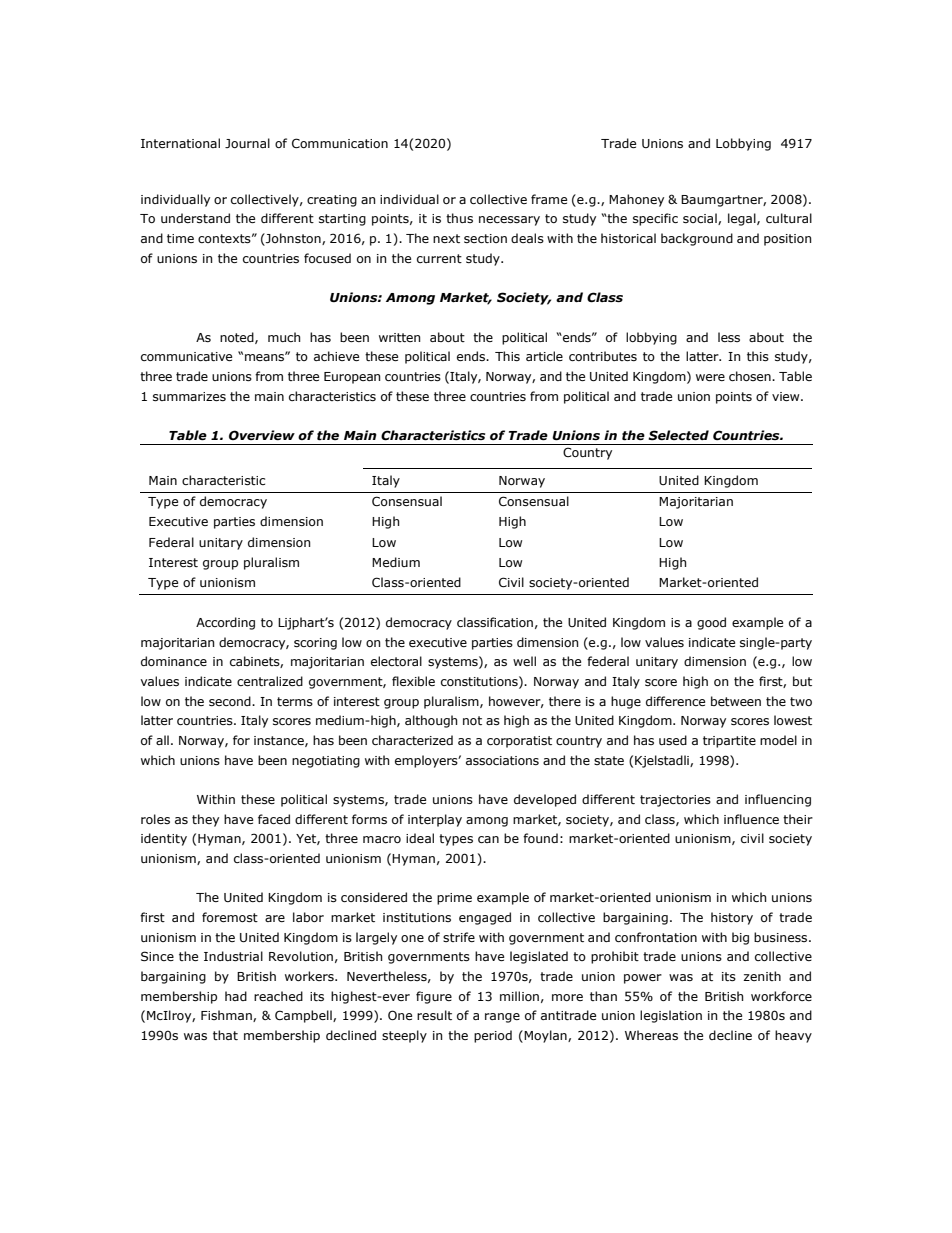  Describe the element at coordinates (247, 143) in the document. I see `Journal` at that location.
